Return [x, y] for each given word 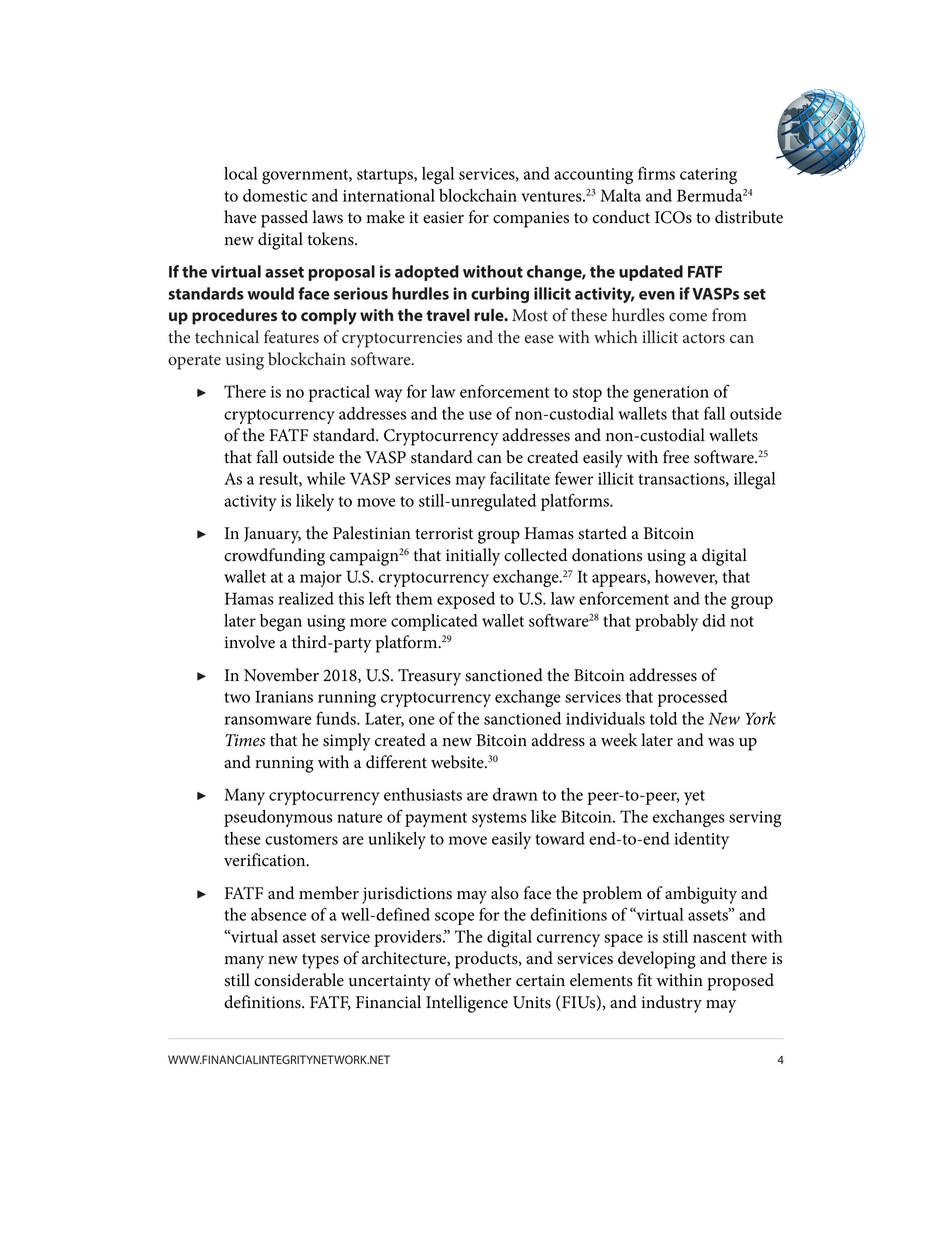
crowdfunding [274, 557]
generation [671, 394]
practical [339, 393]
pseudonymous [278, 818]
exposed [466, 600]
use [480, 415]
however [686, 577]
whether [482, 980]
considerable [299, 980]
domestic [275, 195]
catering [708, 176]
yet [694, 797]
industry [672, 1004]
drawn [515, 794]
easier [443, 217]
